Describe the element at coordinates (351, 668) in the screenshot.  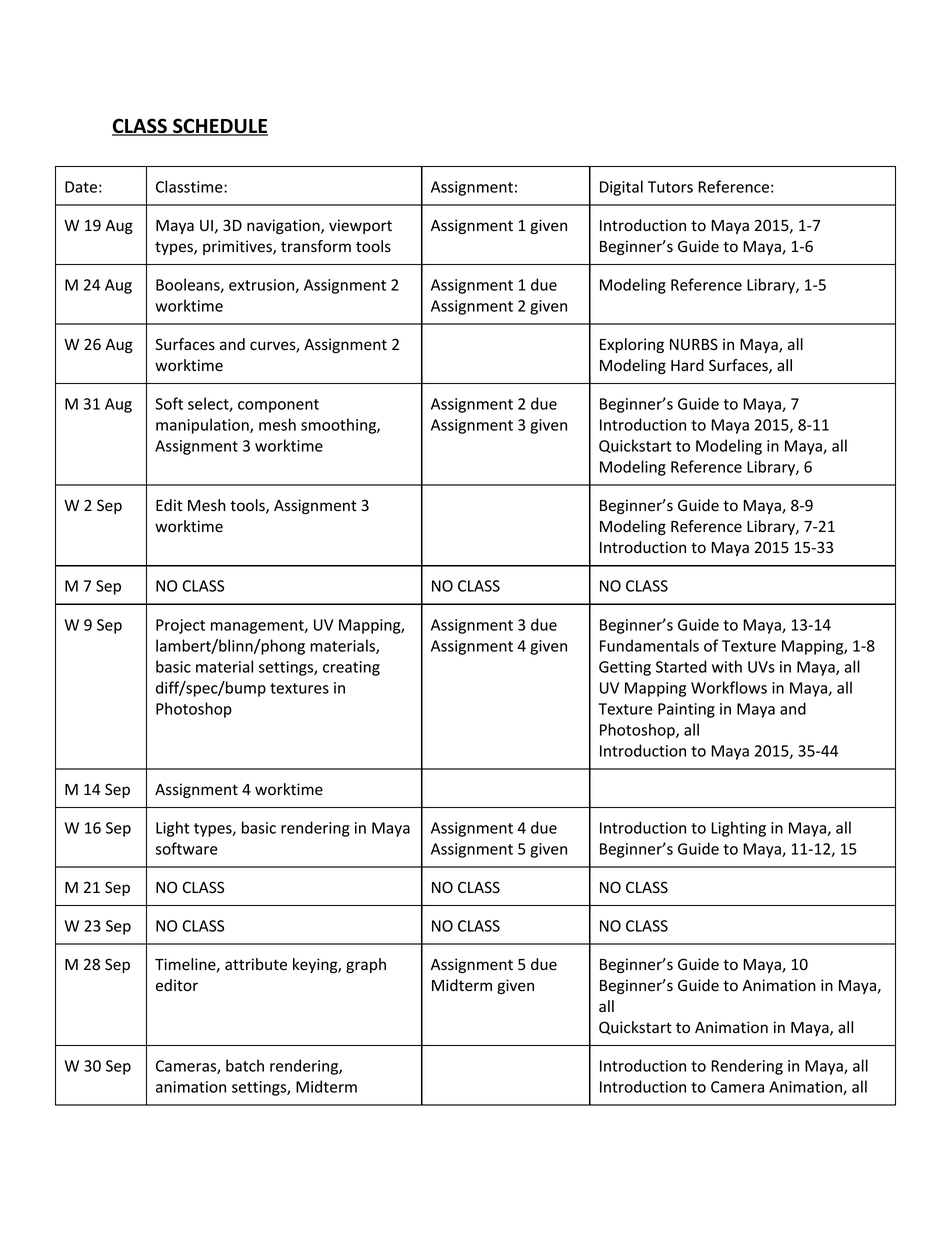
I see `creating` at that location.
